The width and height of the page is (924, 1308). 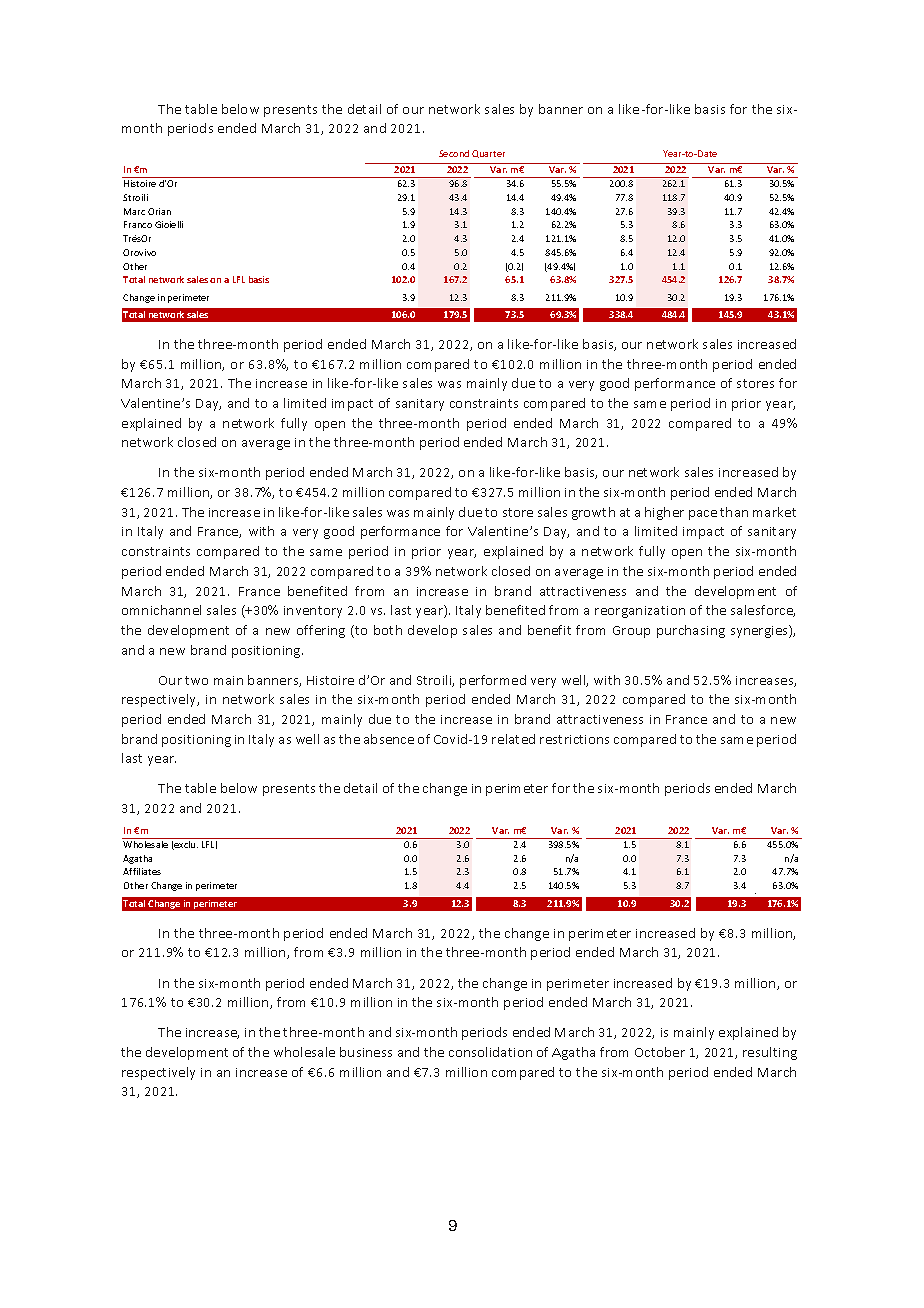 I want to click on both, so click(x=388, y=630).
